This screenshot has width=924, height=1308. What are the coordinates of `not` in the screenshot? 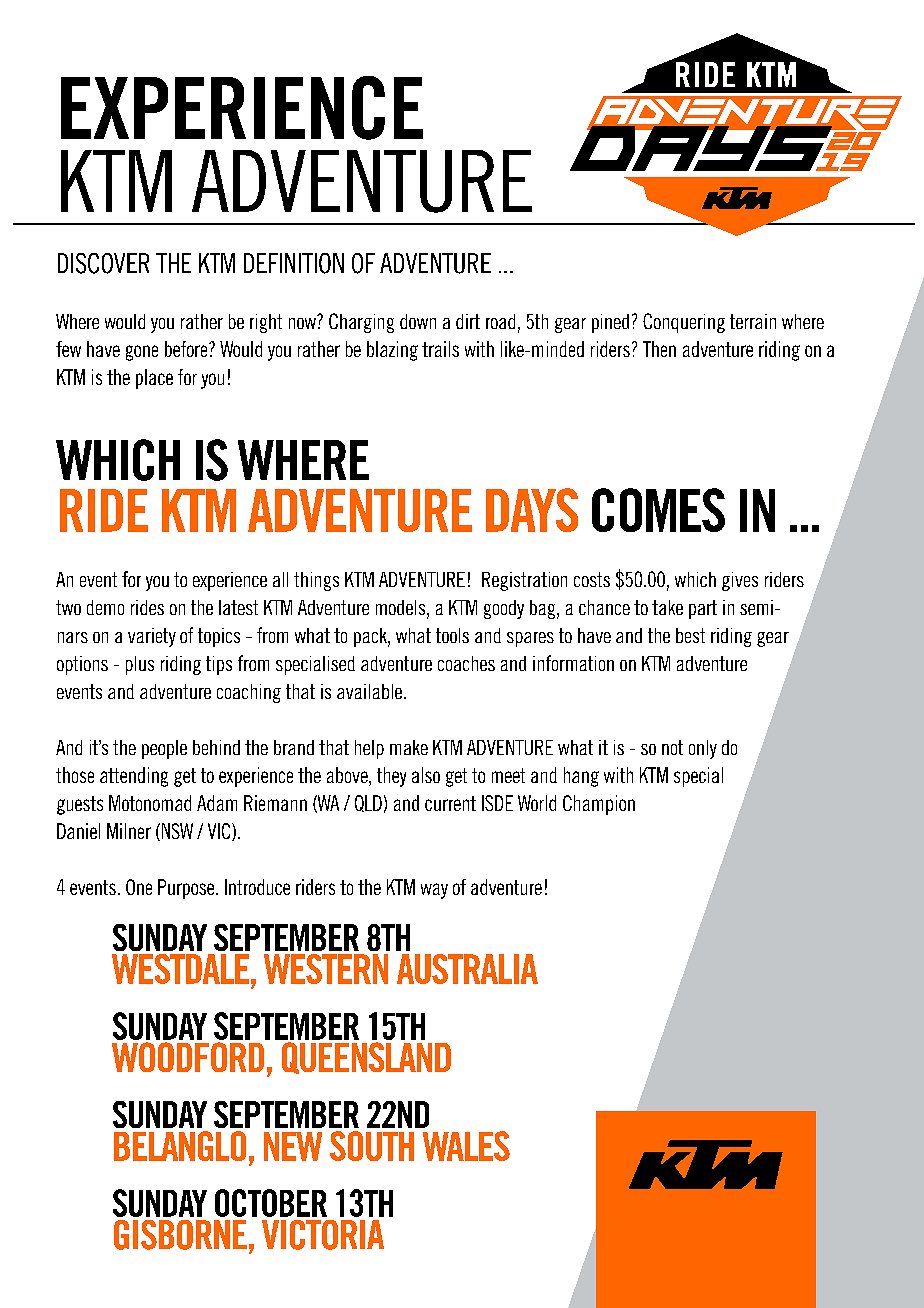 It's located at (672, 747).
